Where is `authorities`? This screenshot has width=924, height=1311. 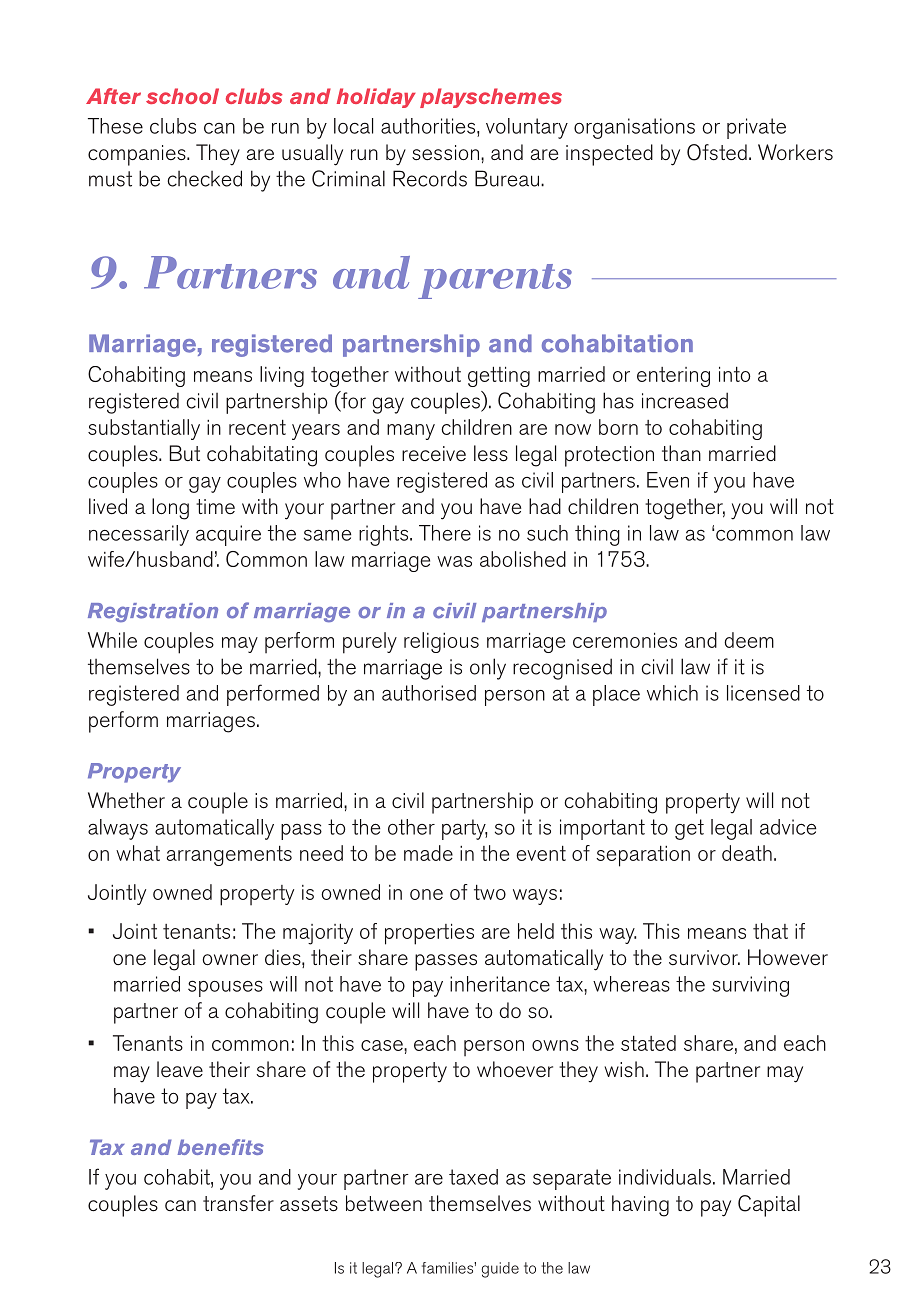 authorities is located at coordinates (429, 126).
